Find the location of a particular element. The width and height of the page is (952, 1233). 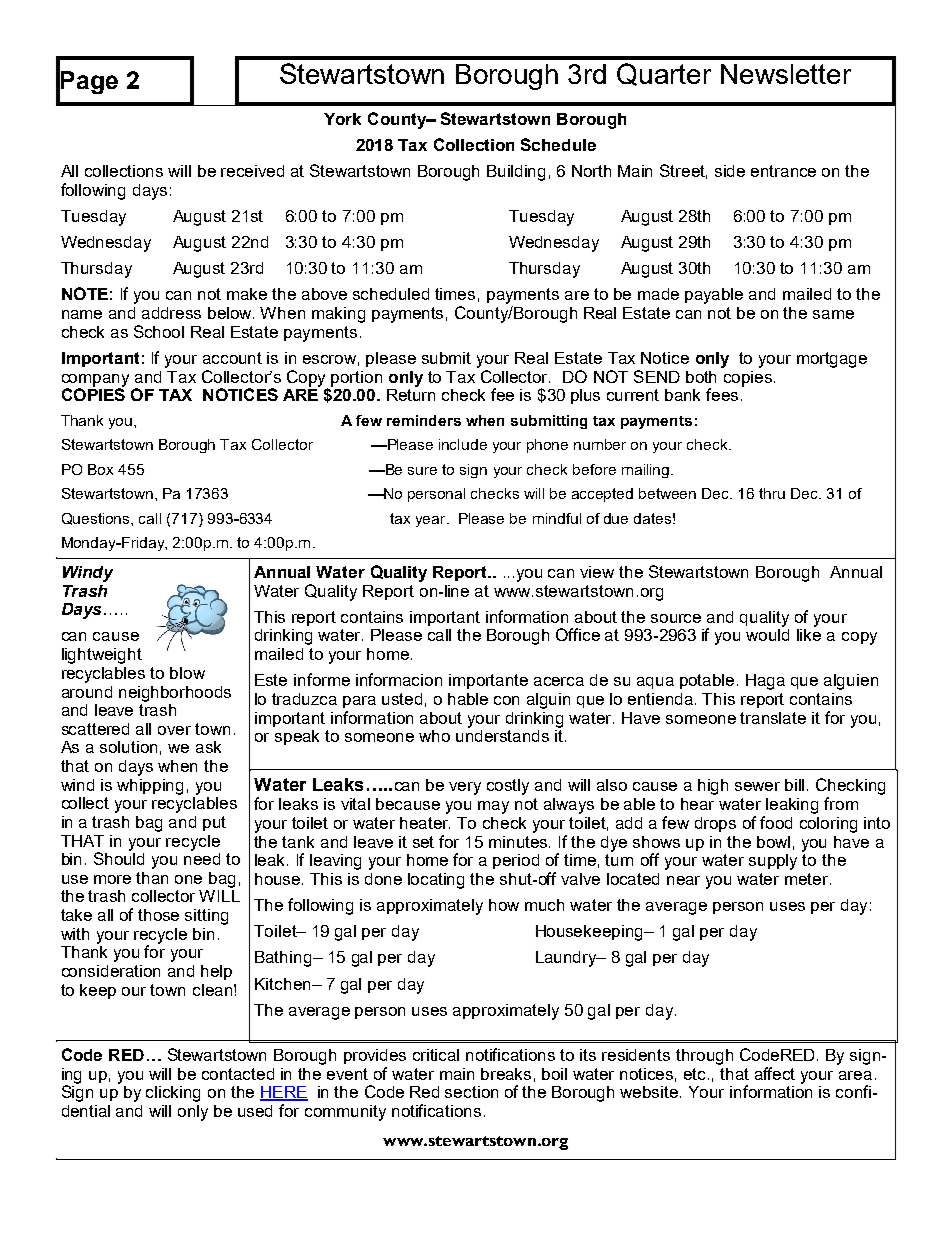

understands is located at coordinates (502, 734).
